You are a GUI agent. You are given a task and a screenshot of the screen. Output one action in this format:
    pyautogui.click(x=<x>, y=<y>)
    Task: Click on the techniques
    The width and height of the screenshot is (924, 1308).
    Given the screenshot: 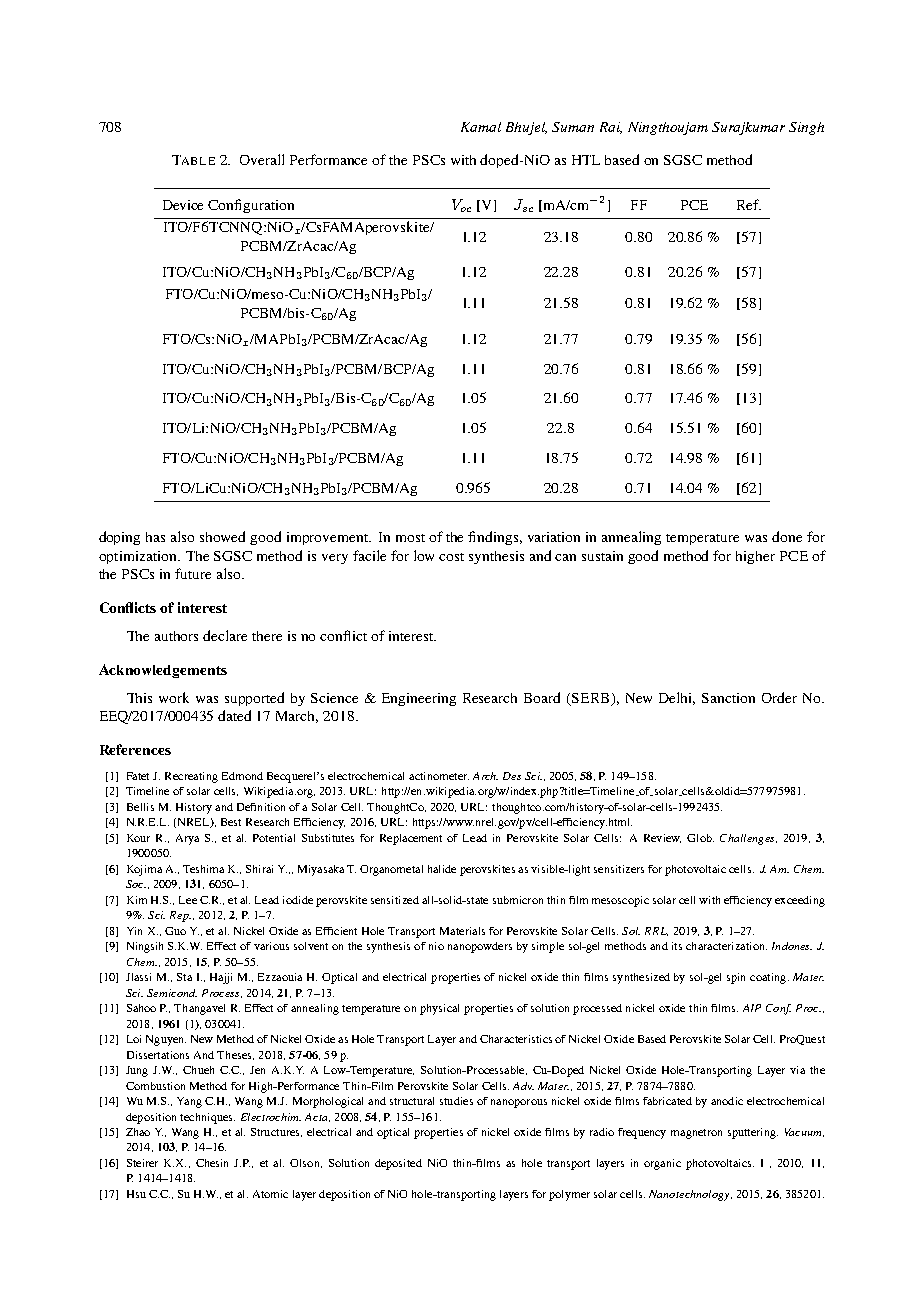 What is the action you would take?
    pyautogui.click(x=207, y=1118)
